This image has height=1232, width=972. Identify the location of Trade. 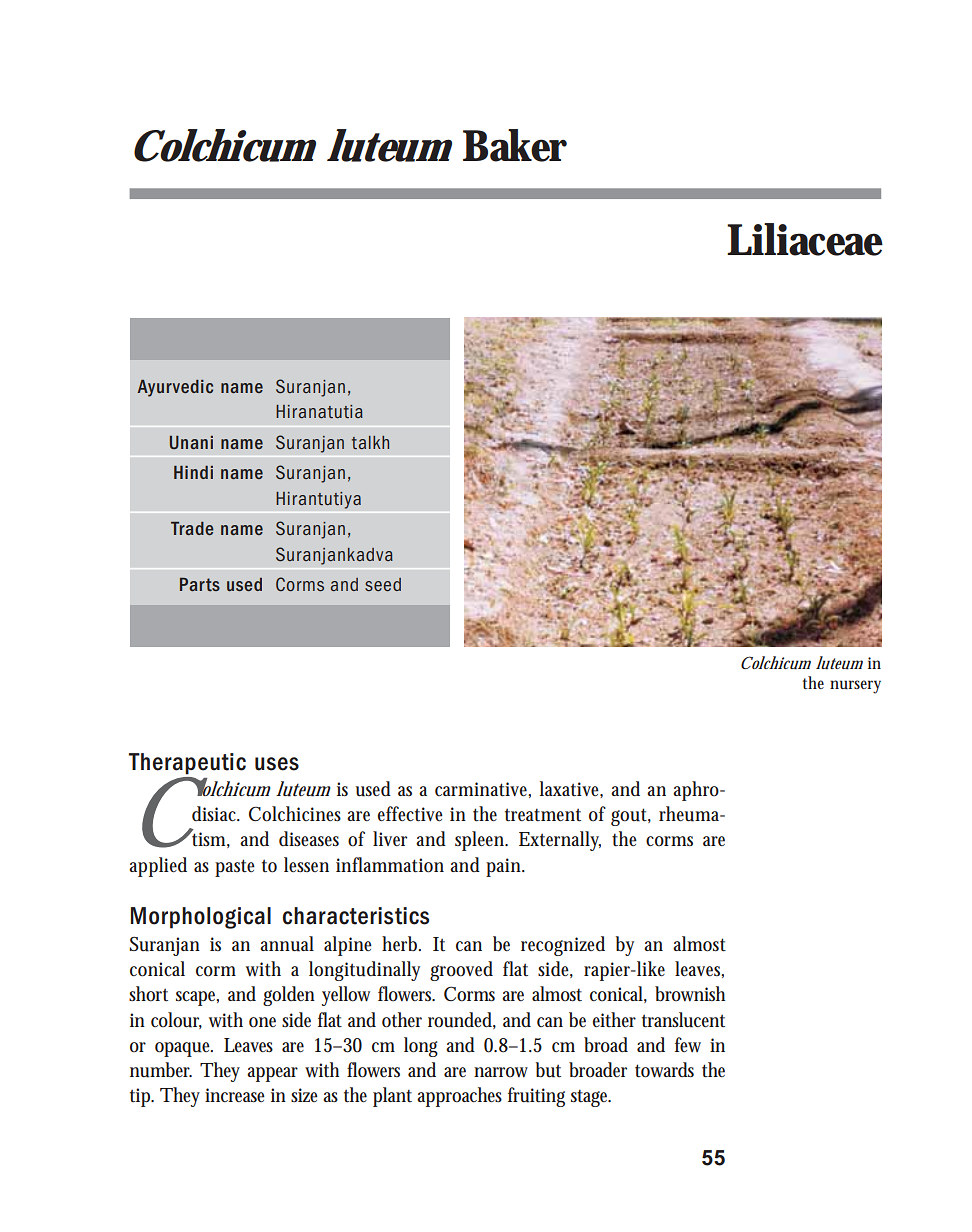
(192, 528).
